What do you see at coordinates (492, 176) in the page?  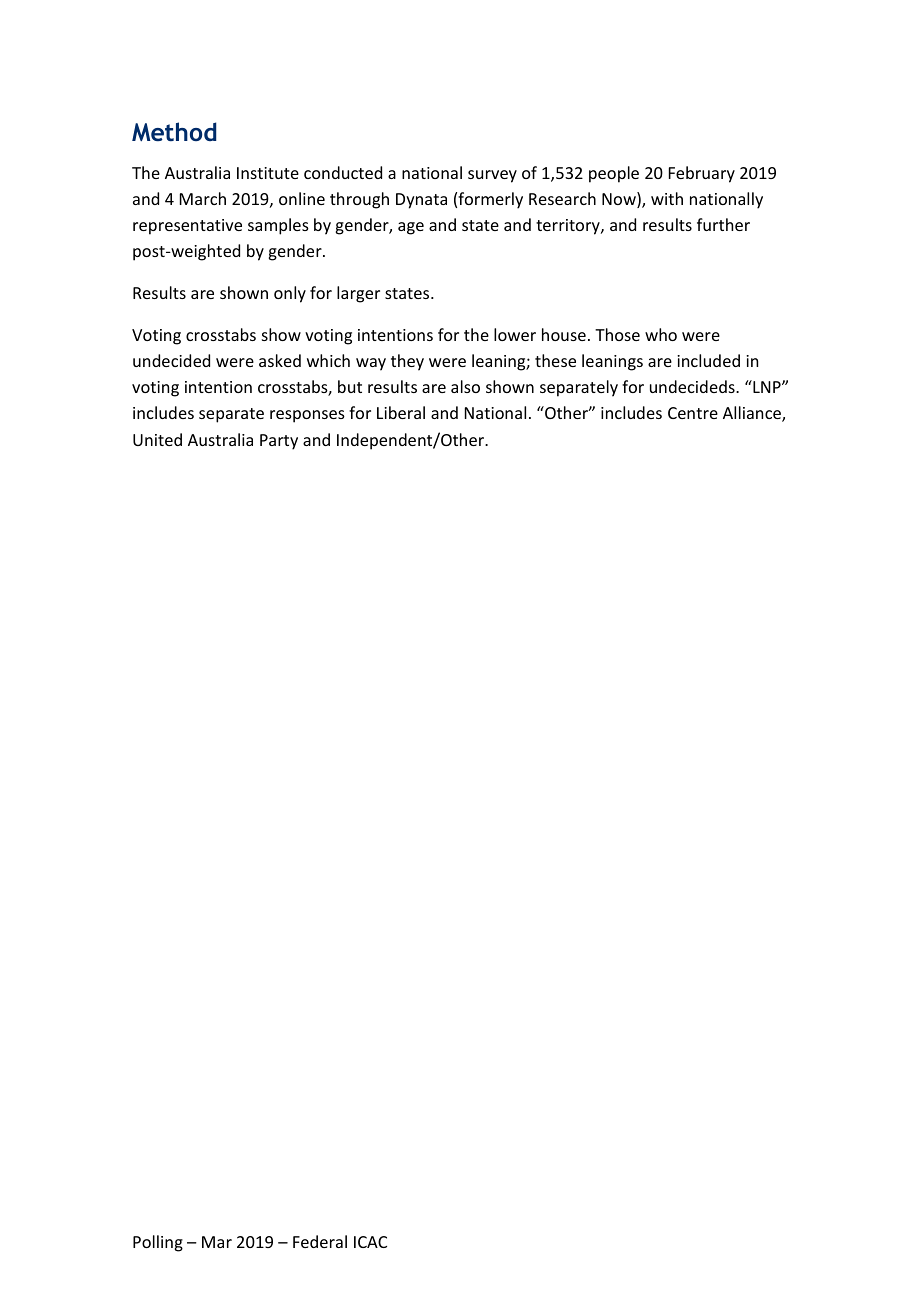 I see `survey` at bounding box center [492, 176].
